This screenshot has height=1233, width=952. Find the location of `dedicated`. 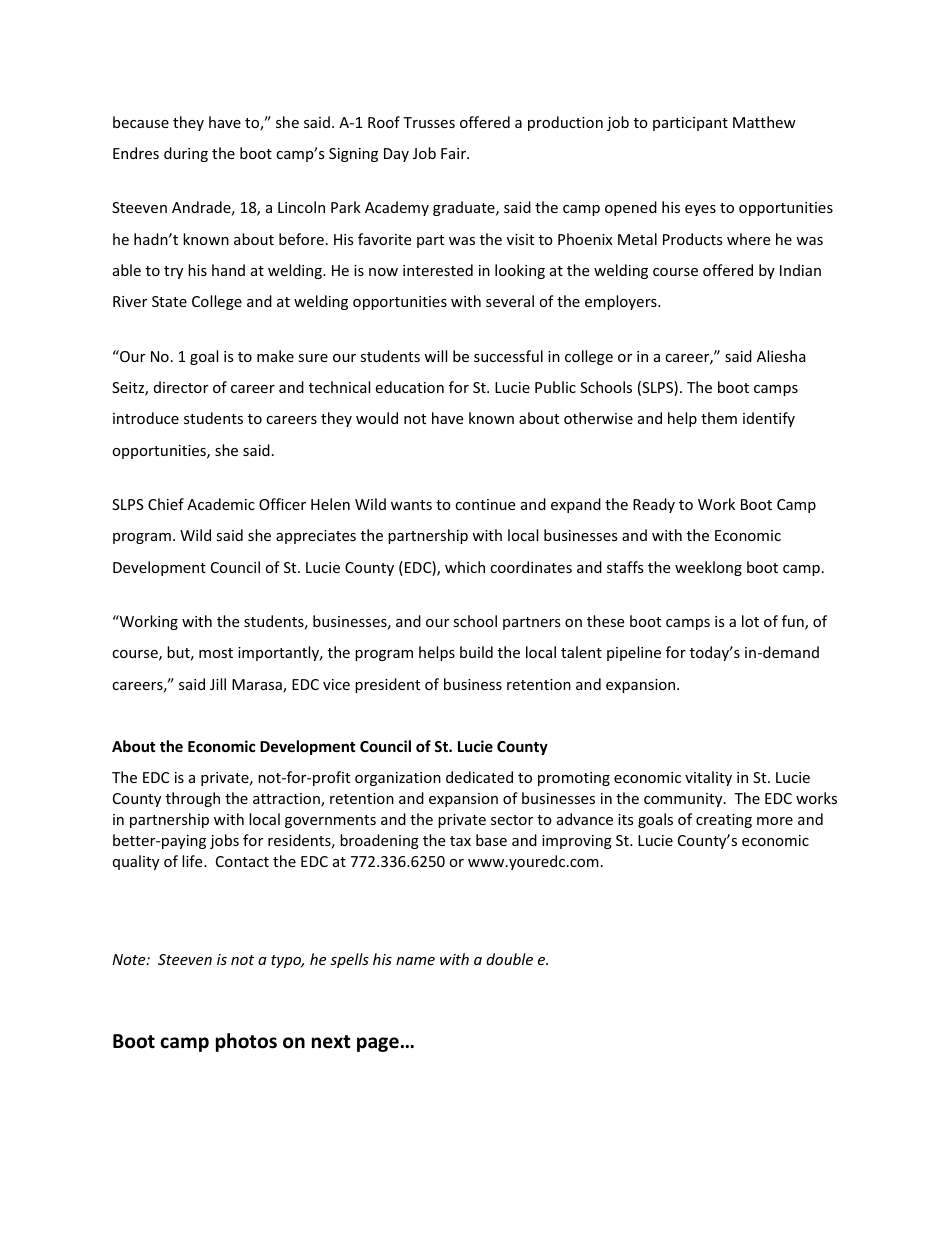

dedicated is located at coordinates (479, 777).
